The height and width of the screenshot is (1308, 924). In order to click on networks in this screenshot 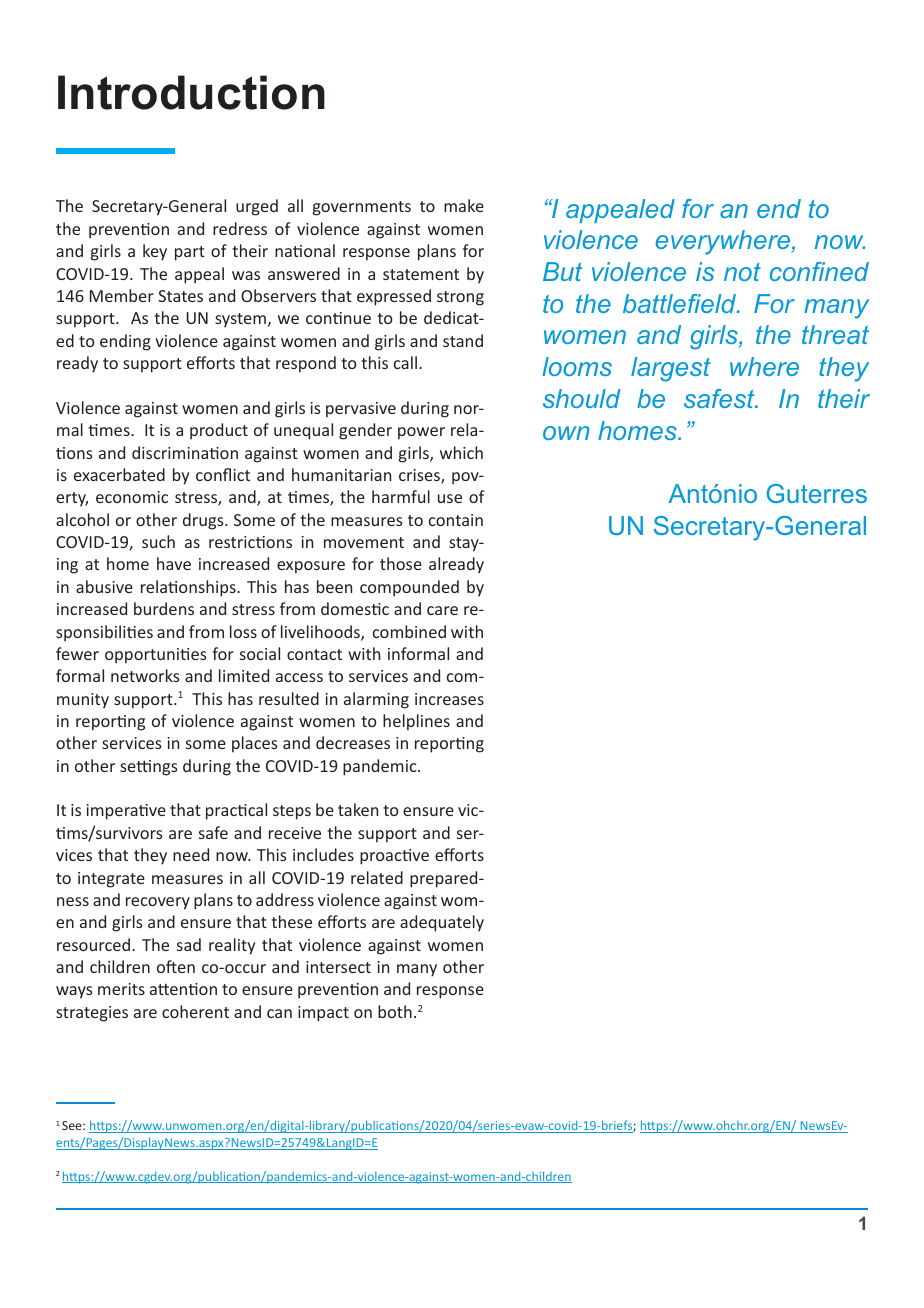, I will do `click(145, 675)`.
